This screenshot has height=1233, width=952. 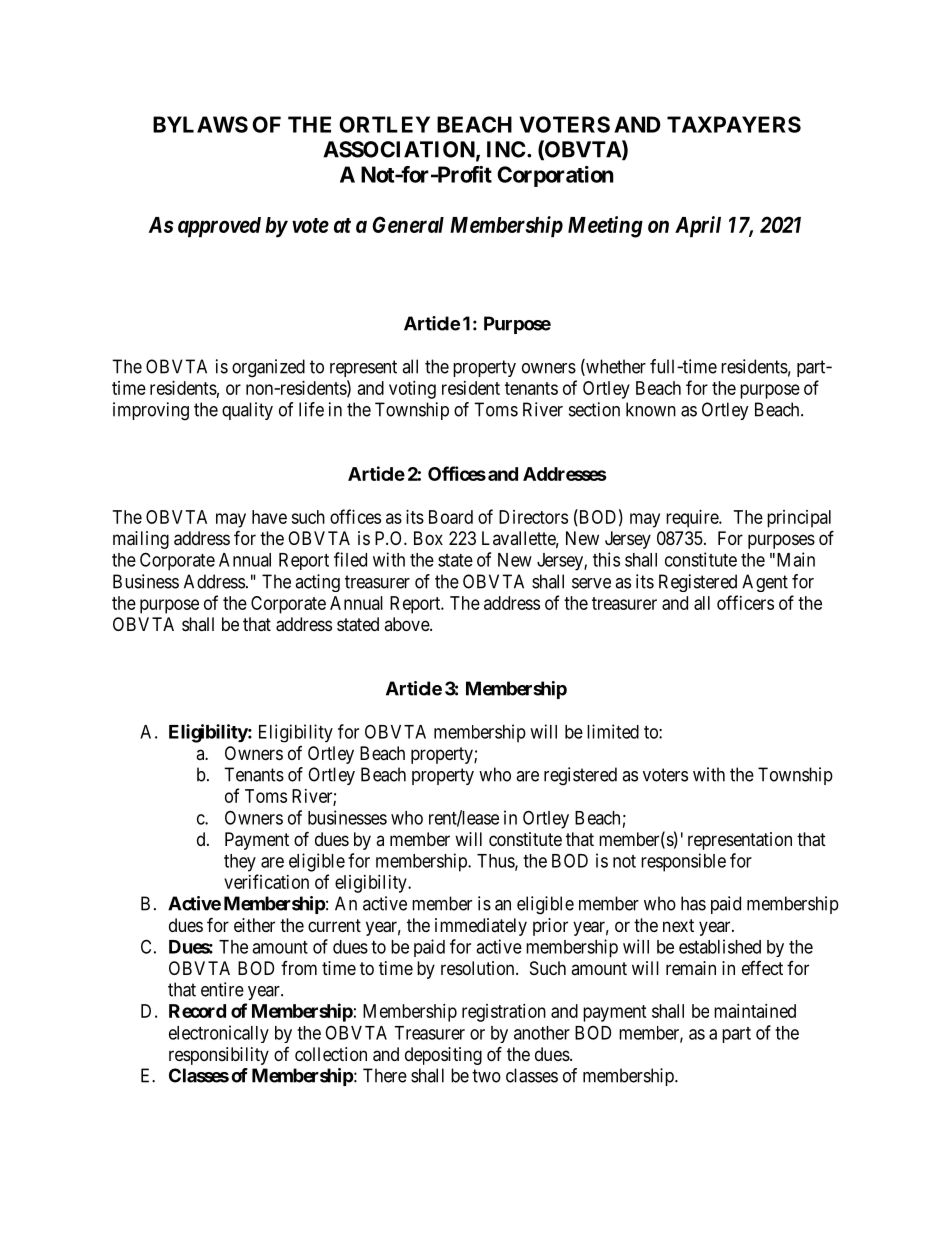 I want to click on approved, so click(x=219, y=227).
